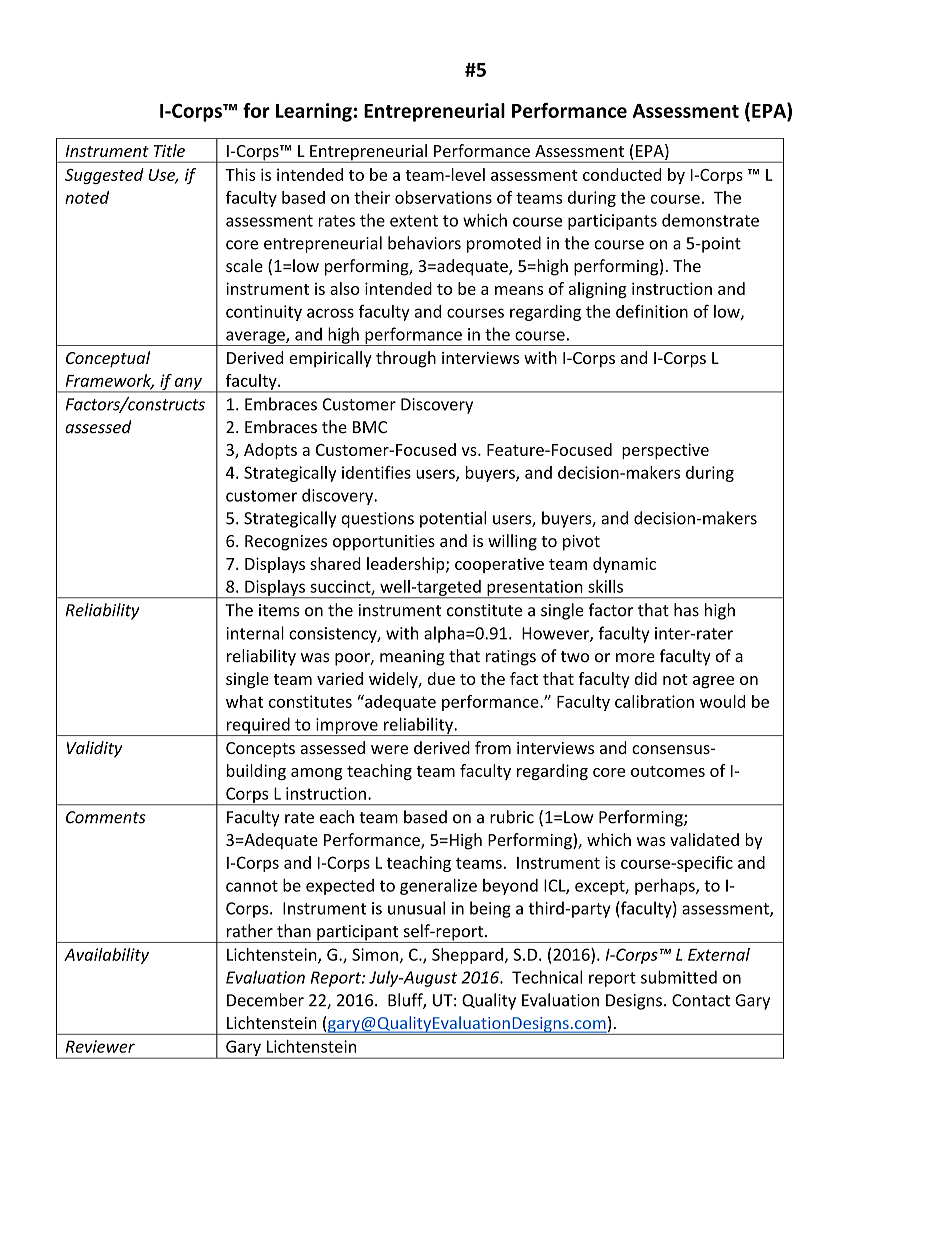 This screenshot has height=1233, width=952. Describe the element at coordinates (375, 954) in the screenshot. I see `Simon` at that location.
